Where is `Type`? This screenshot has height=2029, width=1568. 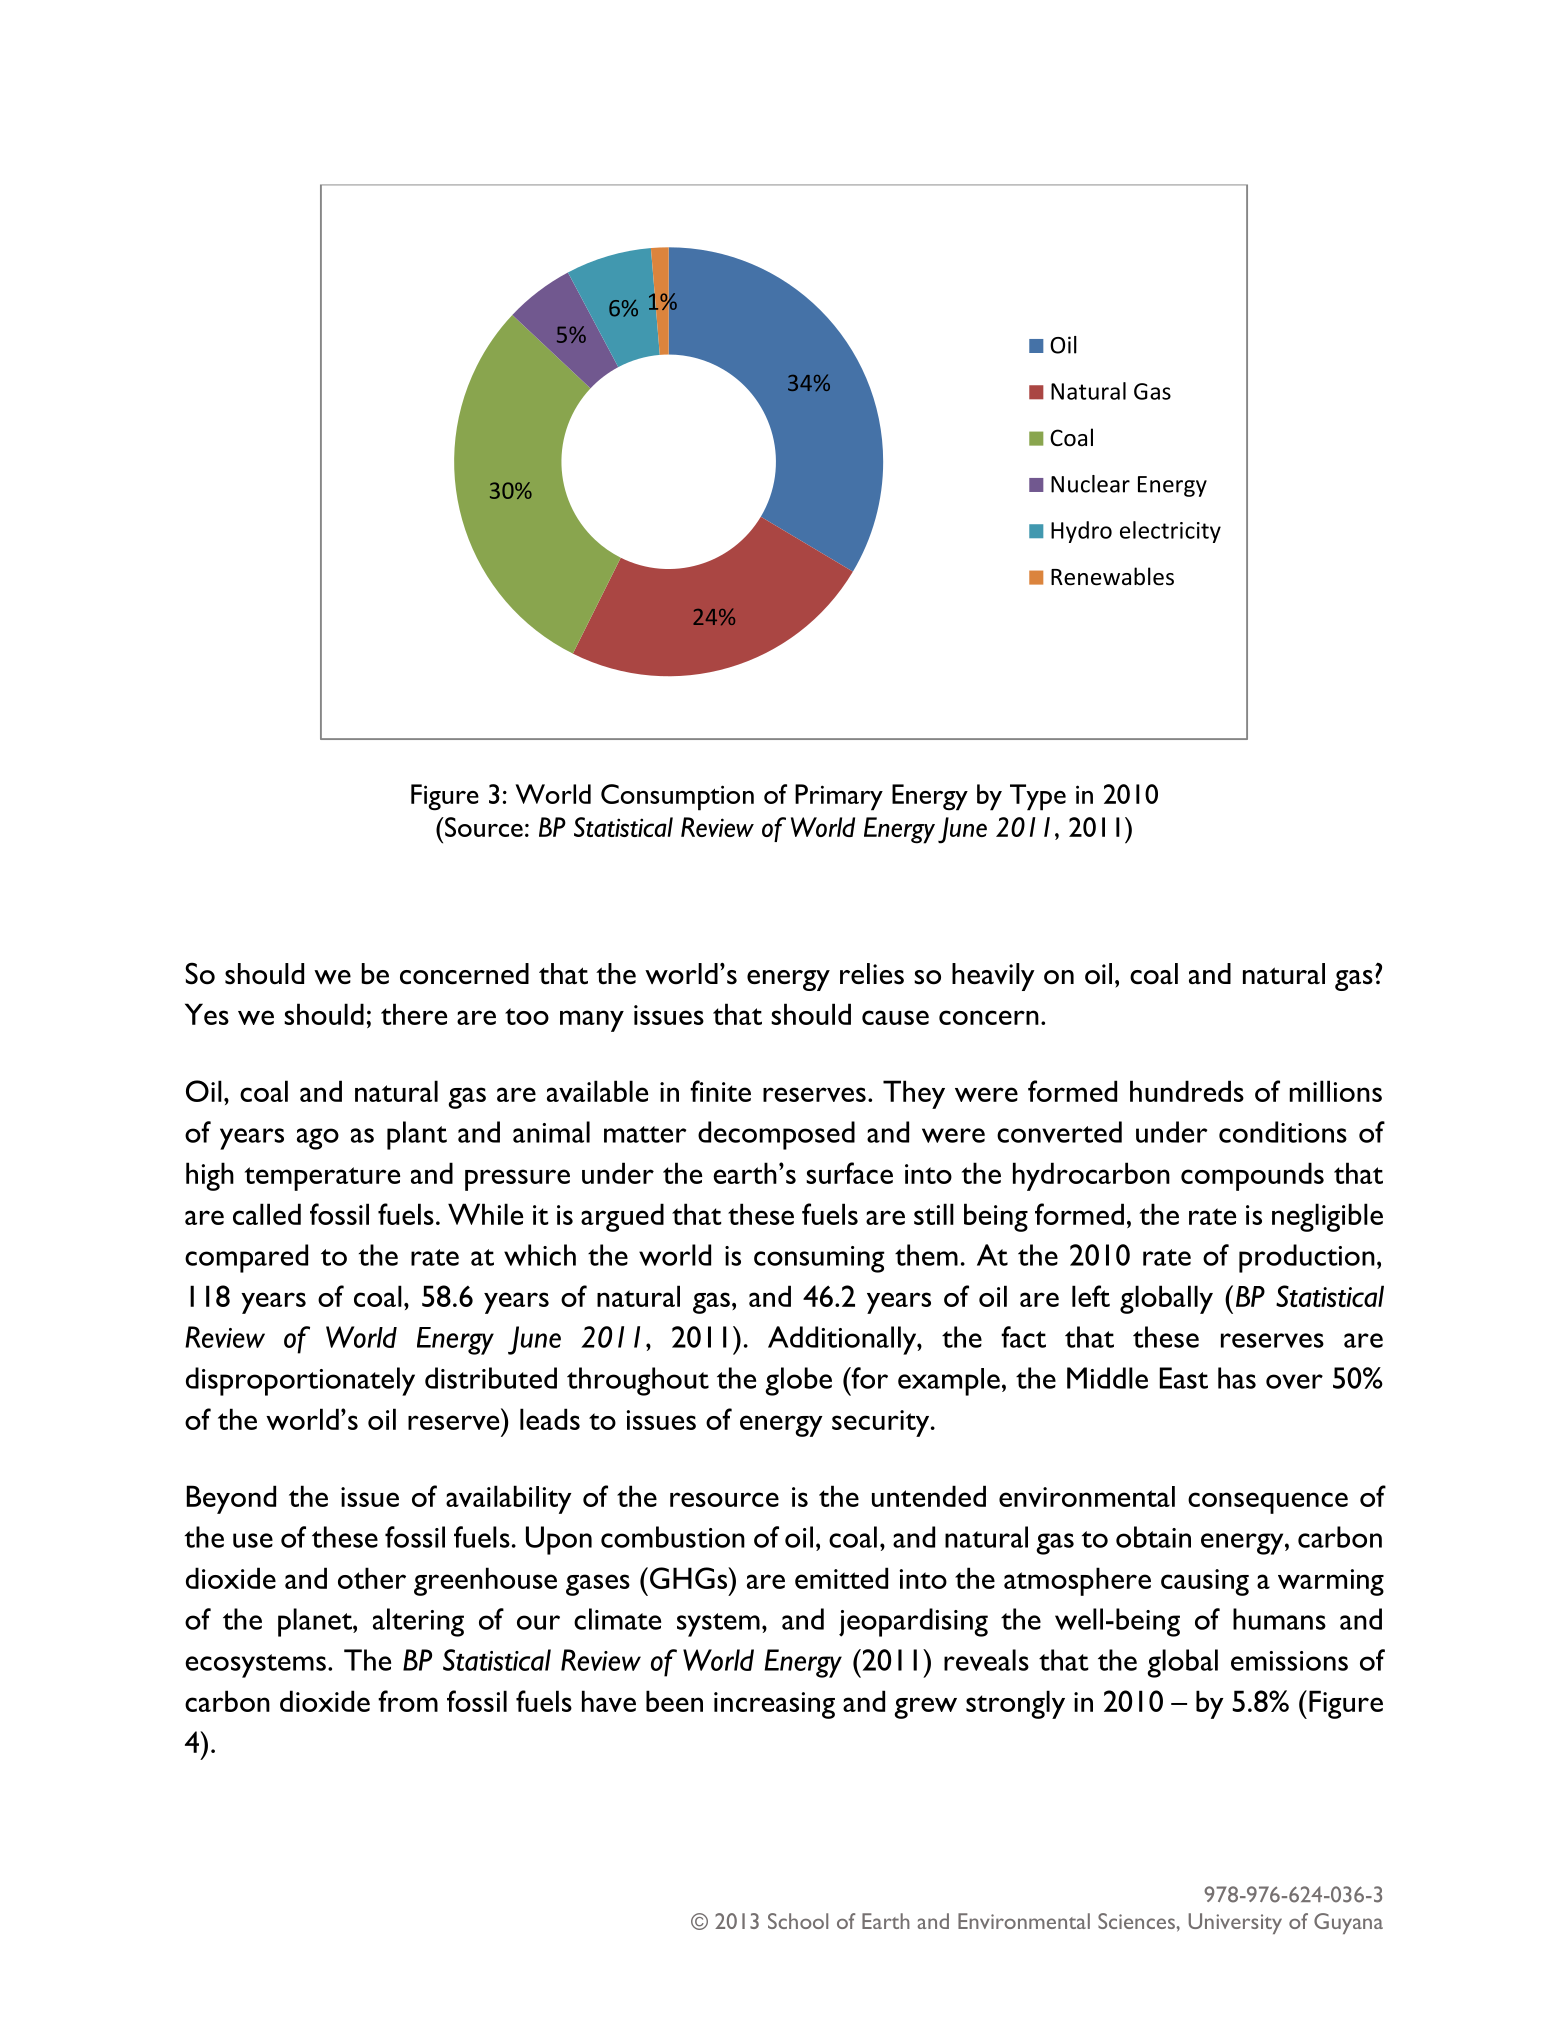
Type is located at coordinates (1038, 797).
